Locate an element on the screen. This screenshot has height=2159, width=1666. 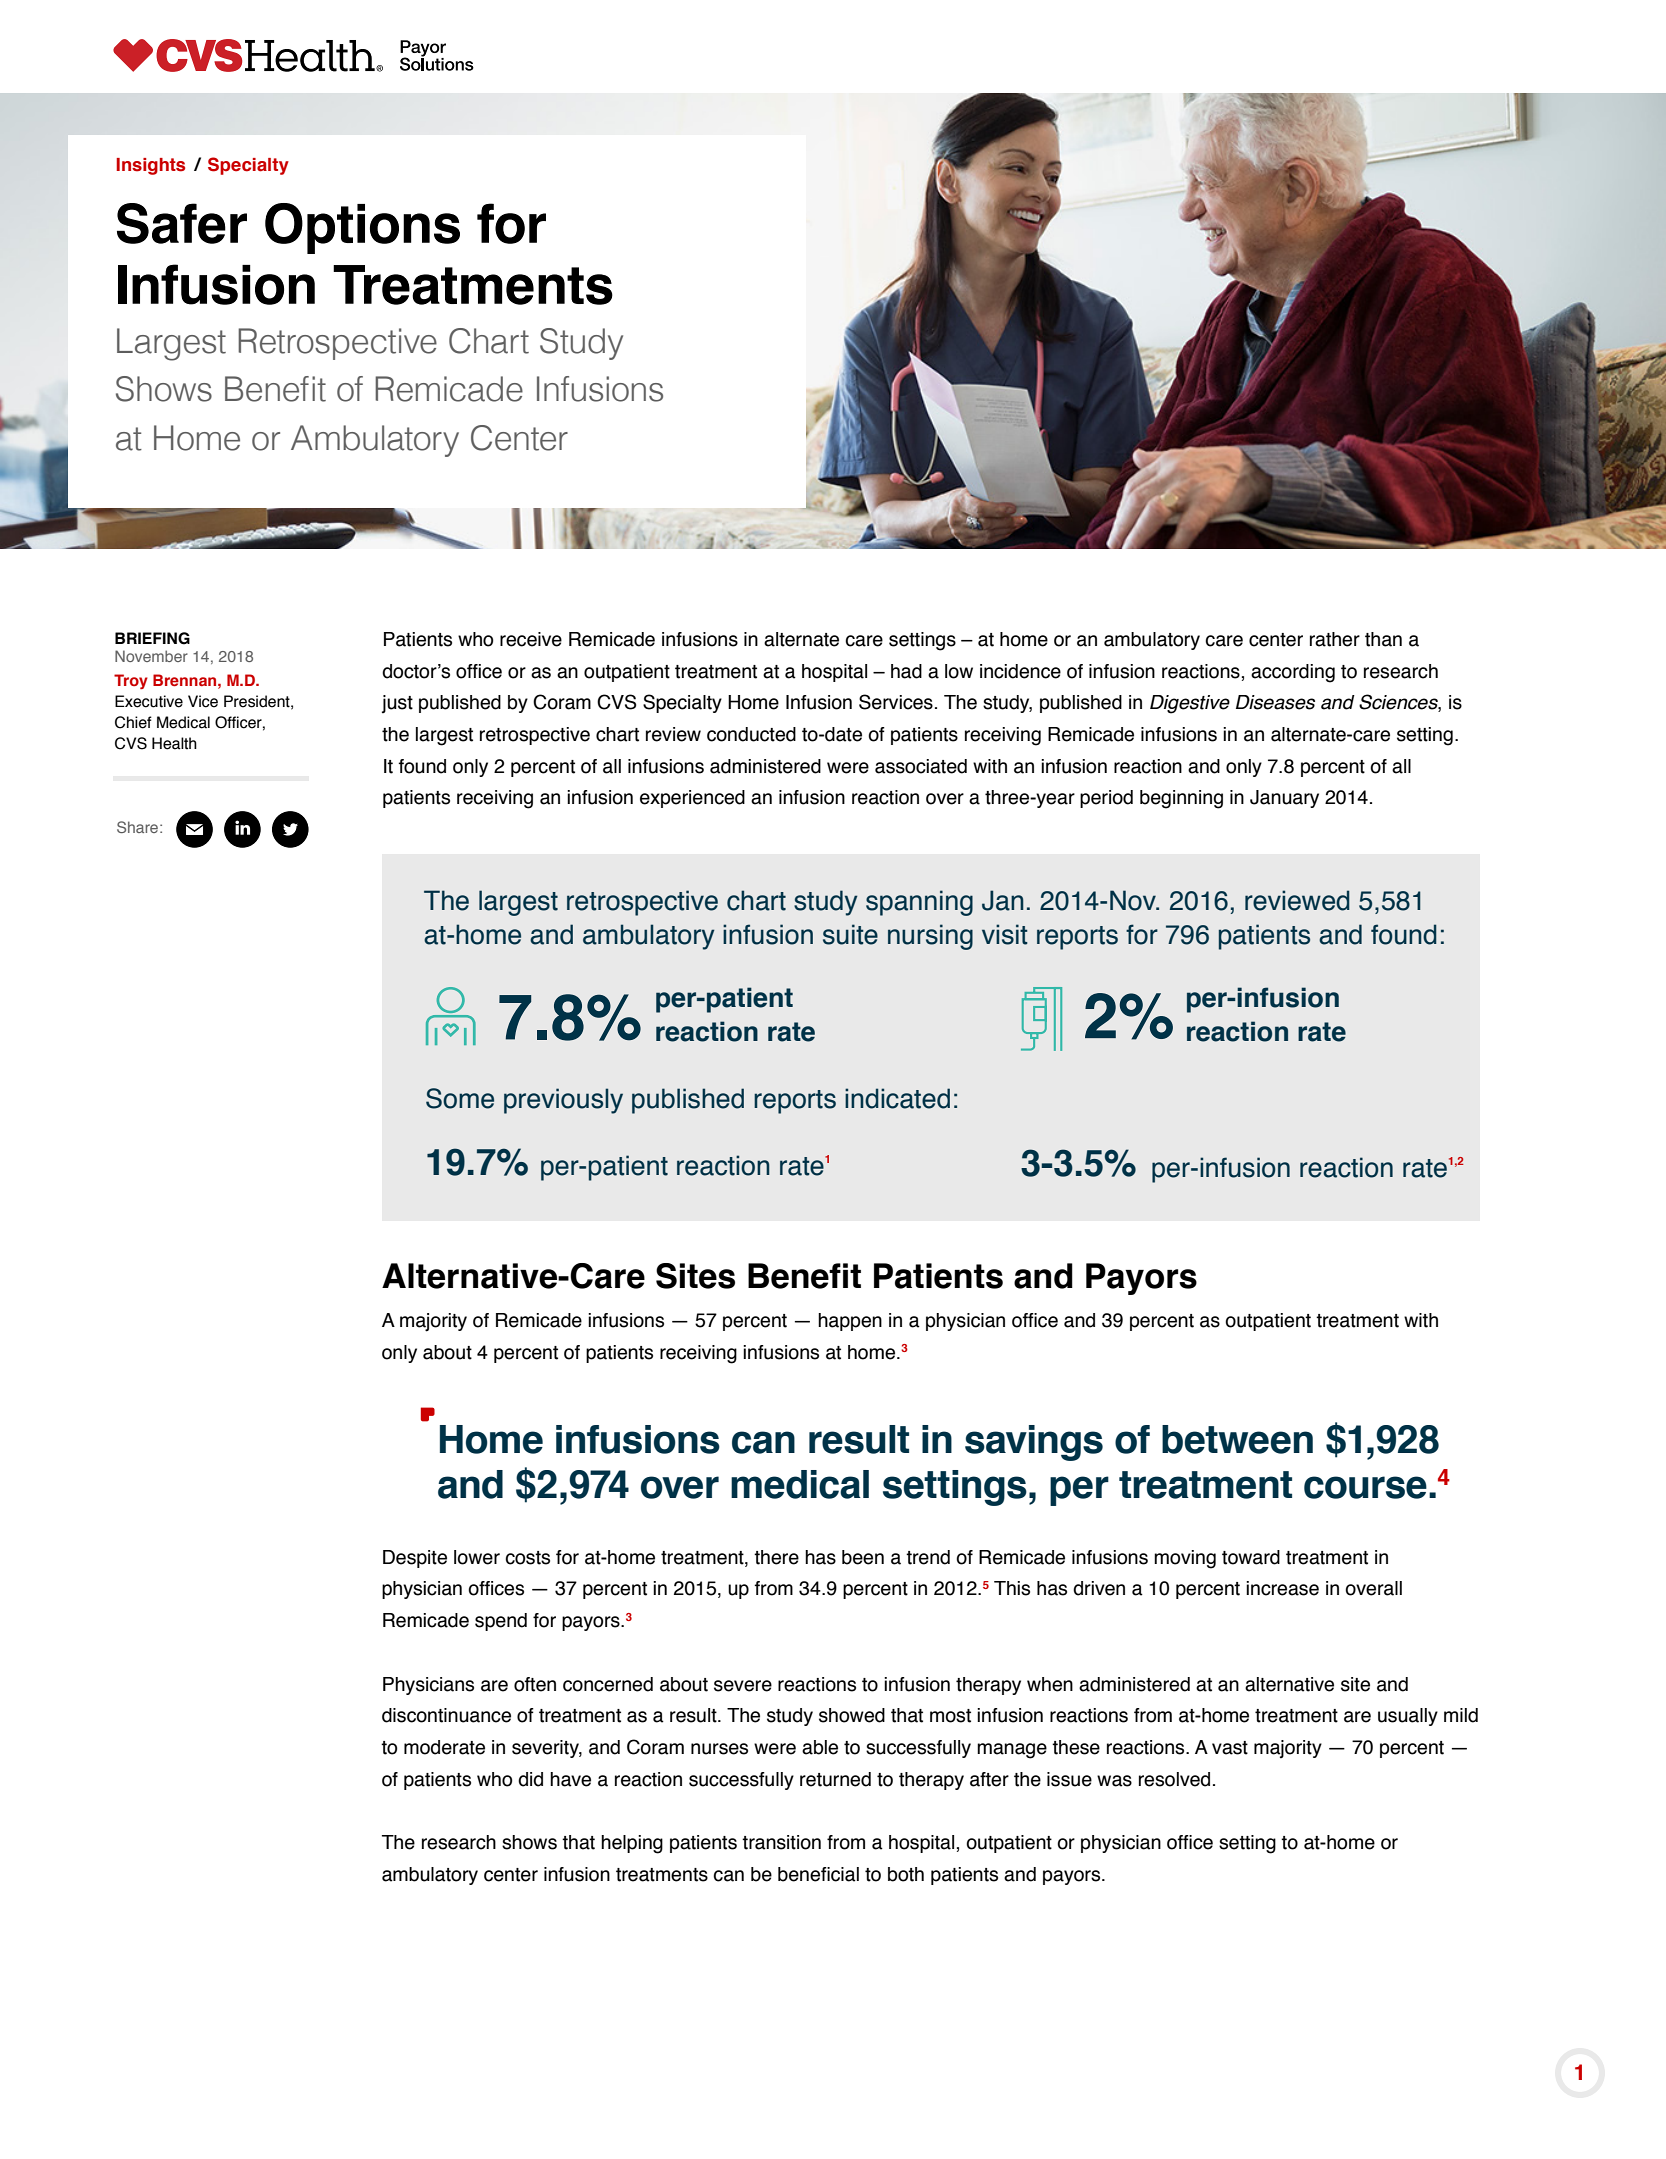
Options is located at coordinates (362, 228).
